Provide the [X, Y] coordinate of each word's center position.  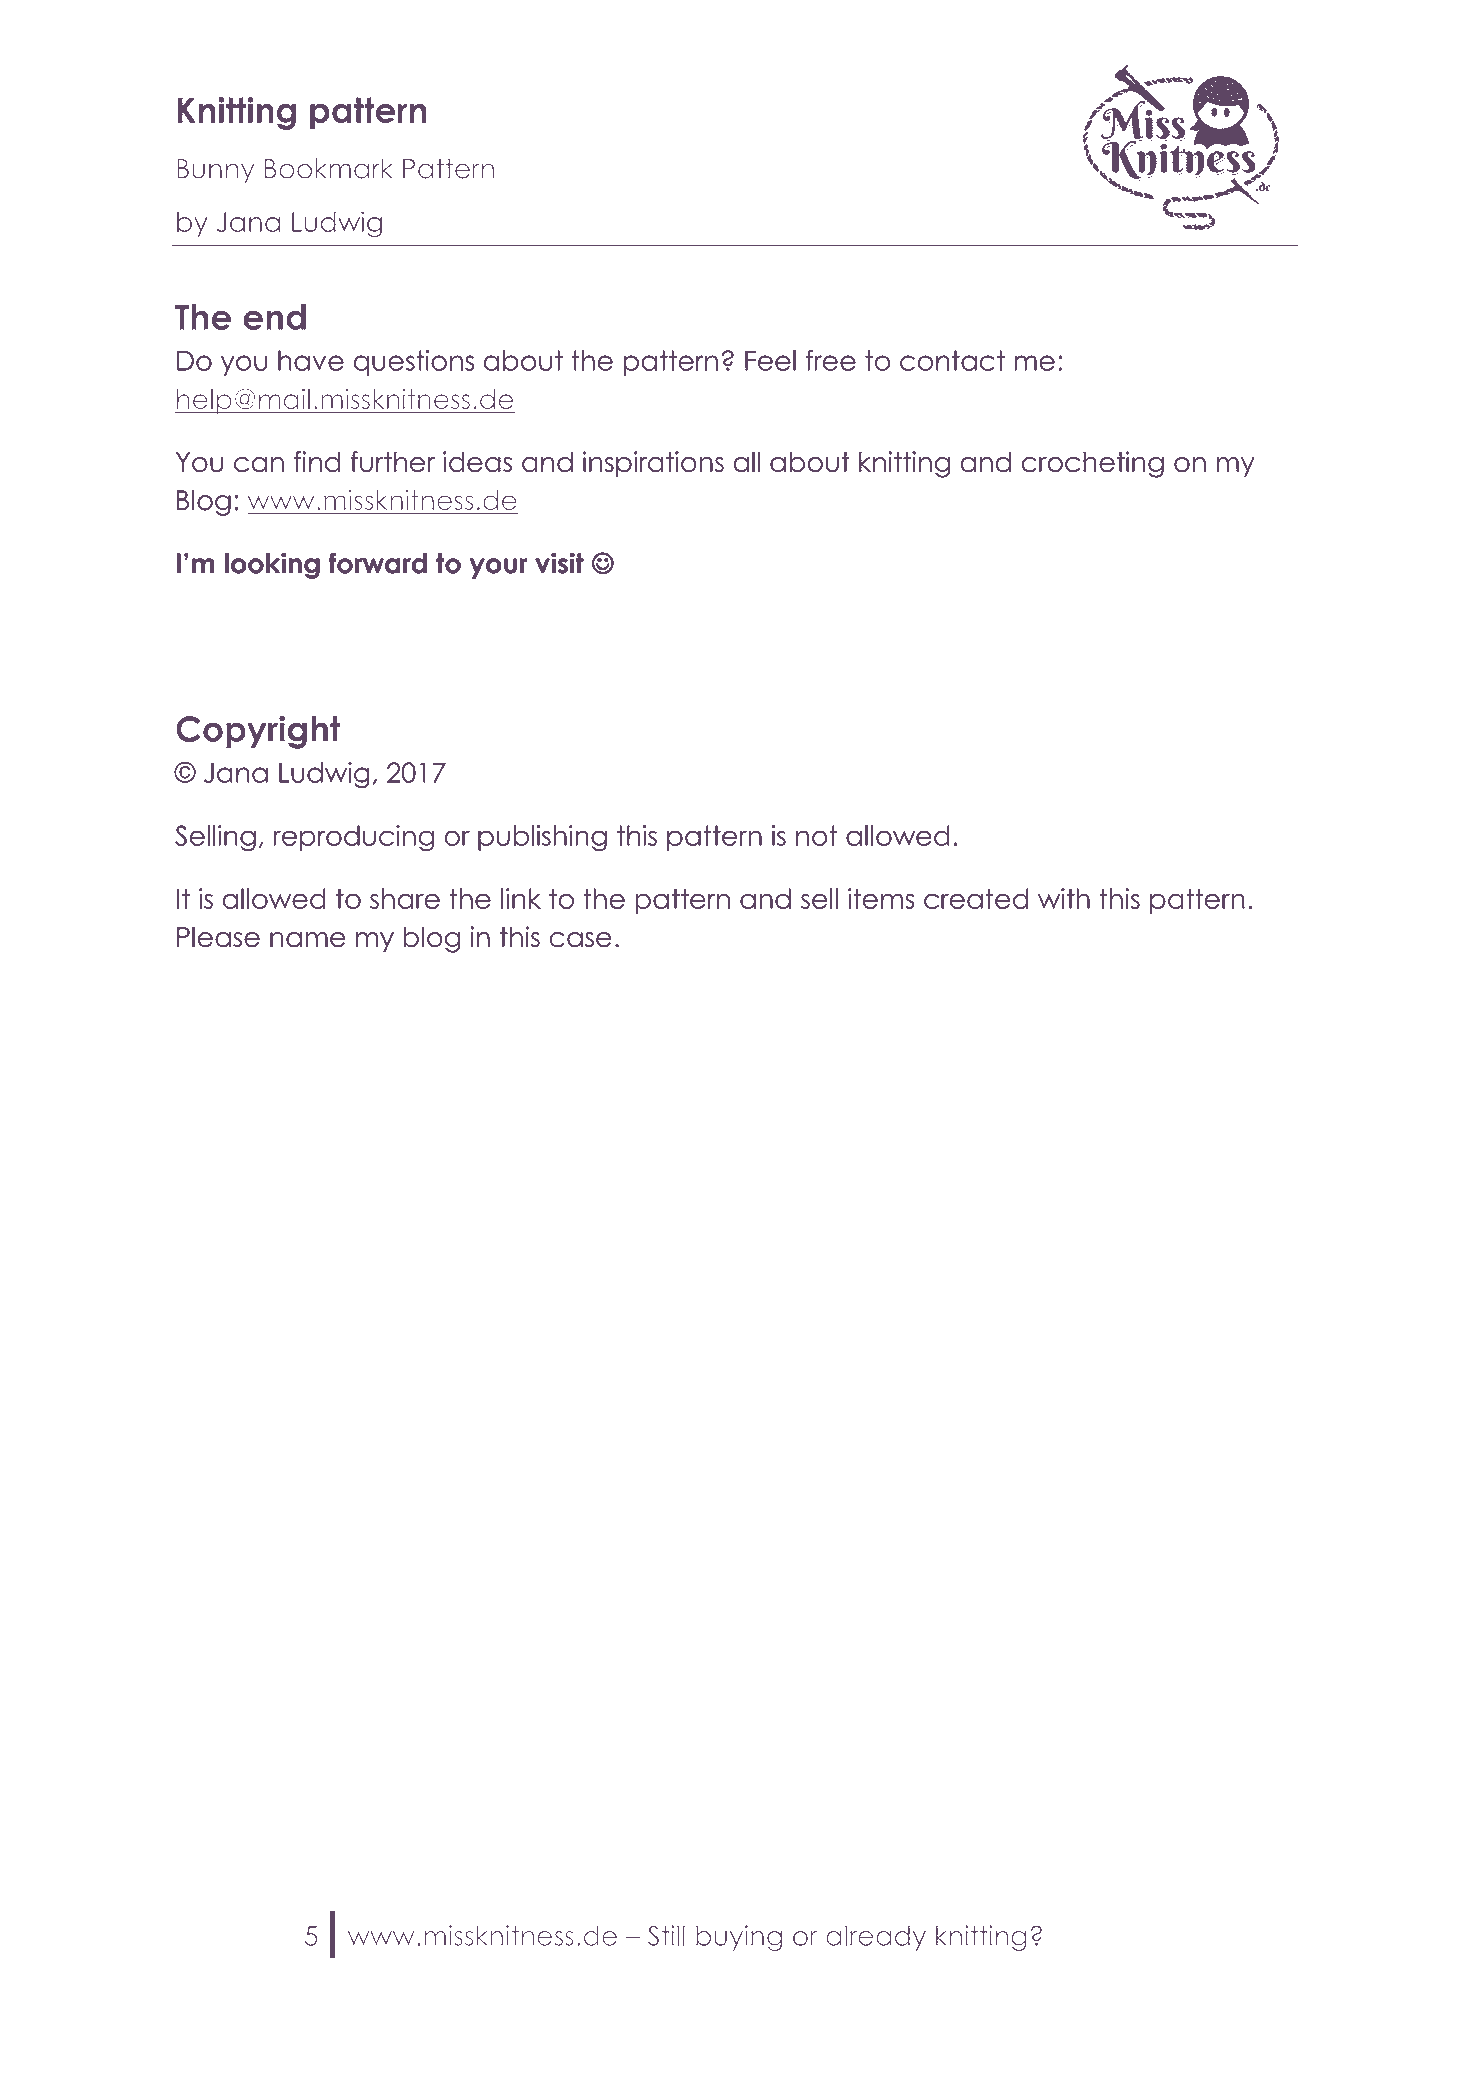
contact [952, 360]
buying [739, 1938]
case [580, 940]
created [976, 898]
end [274, 317]
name [308, 940]
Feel [770, 360]
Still [666, 1935]
